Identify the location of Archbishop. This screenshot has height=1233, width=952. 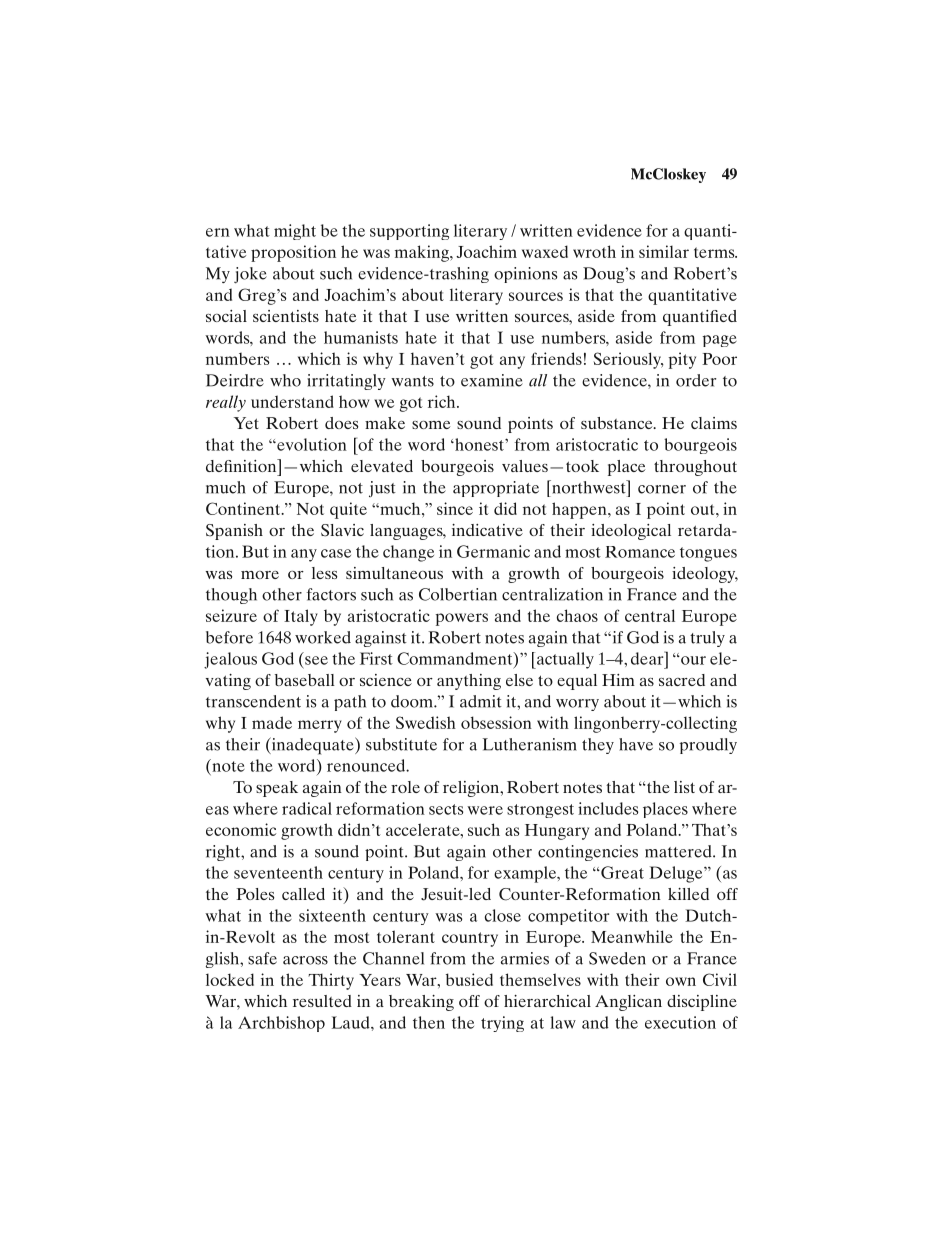
(281, 1024).
